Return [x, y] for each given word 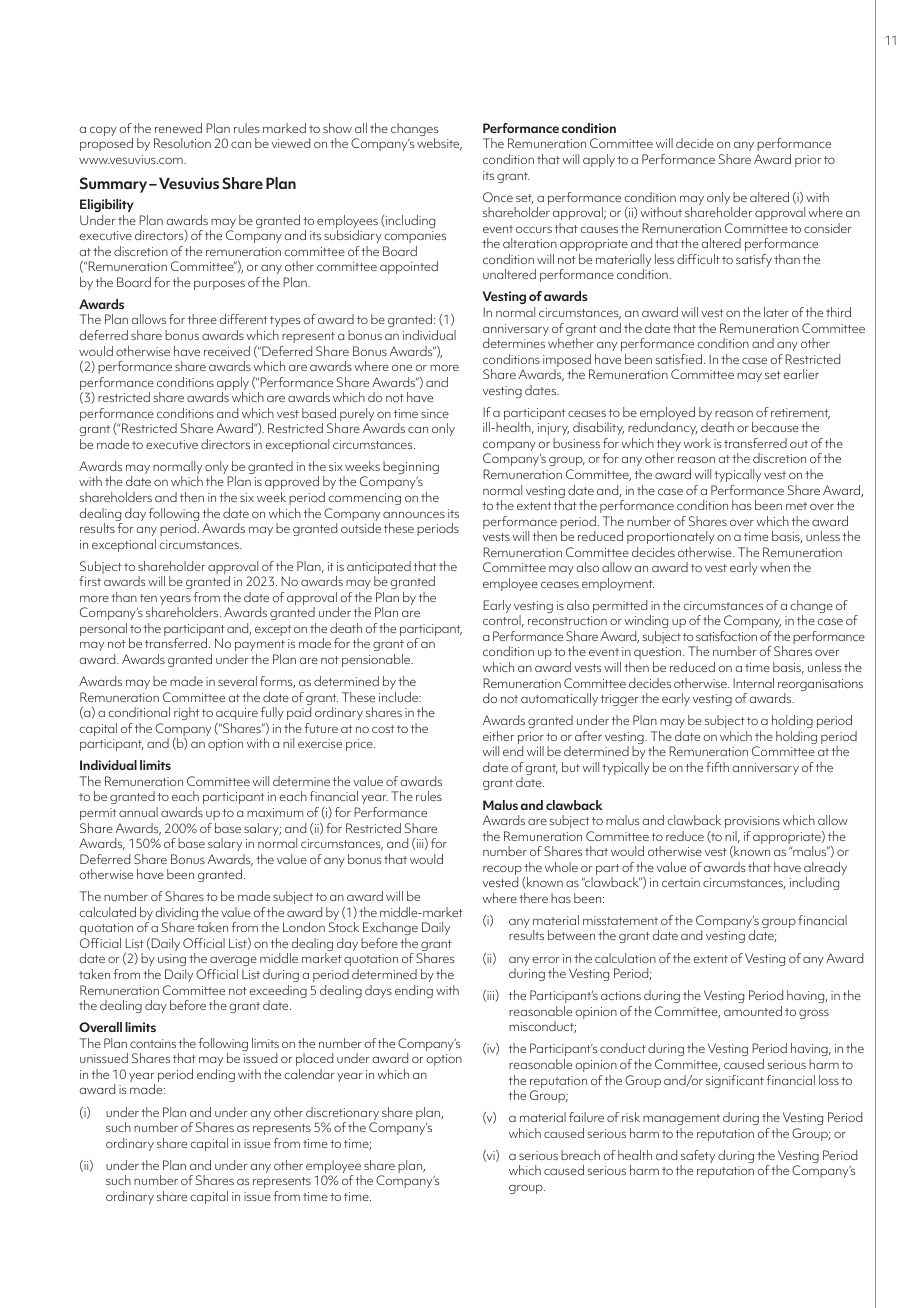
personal [103, 629]
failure [586, 1117]
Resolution [182, 143]
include [400, 697]
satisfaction [726, 636]
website [439, 144]
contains [153, 1043]
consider [828, 228]
